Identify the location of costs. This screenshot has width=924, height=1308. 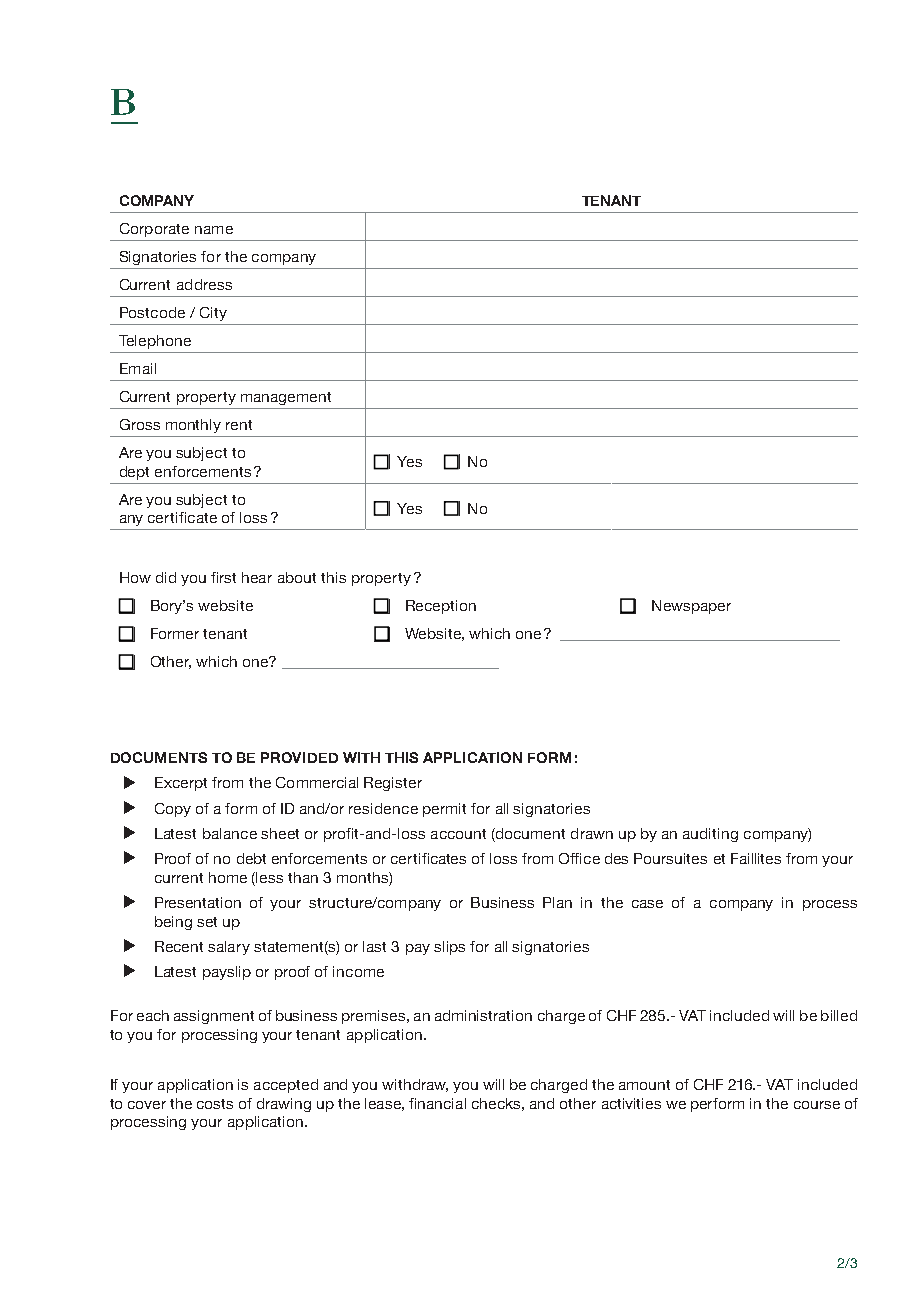
(215, 1104).
